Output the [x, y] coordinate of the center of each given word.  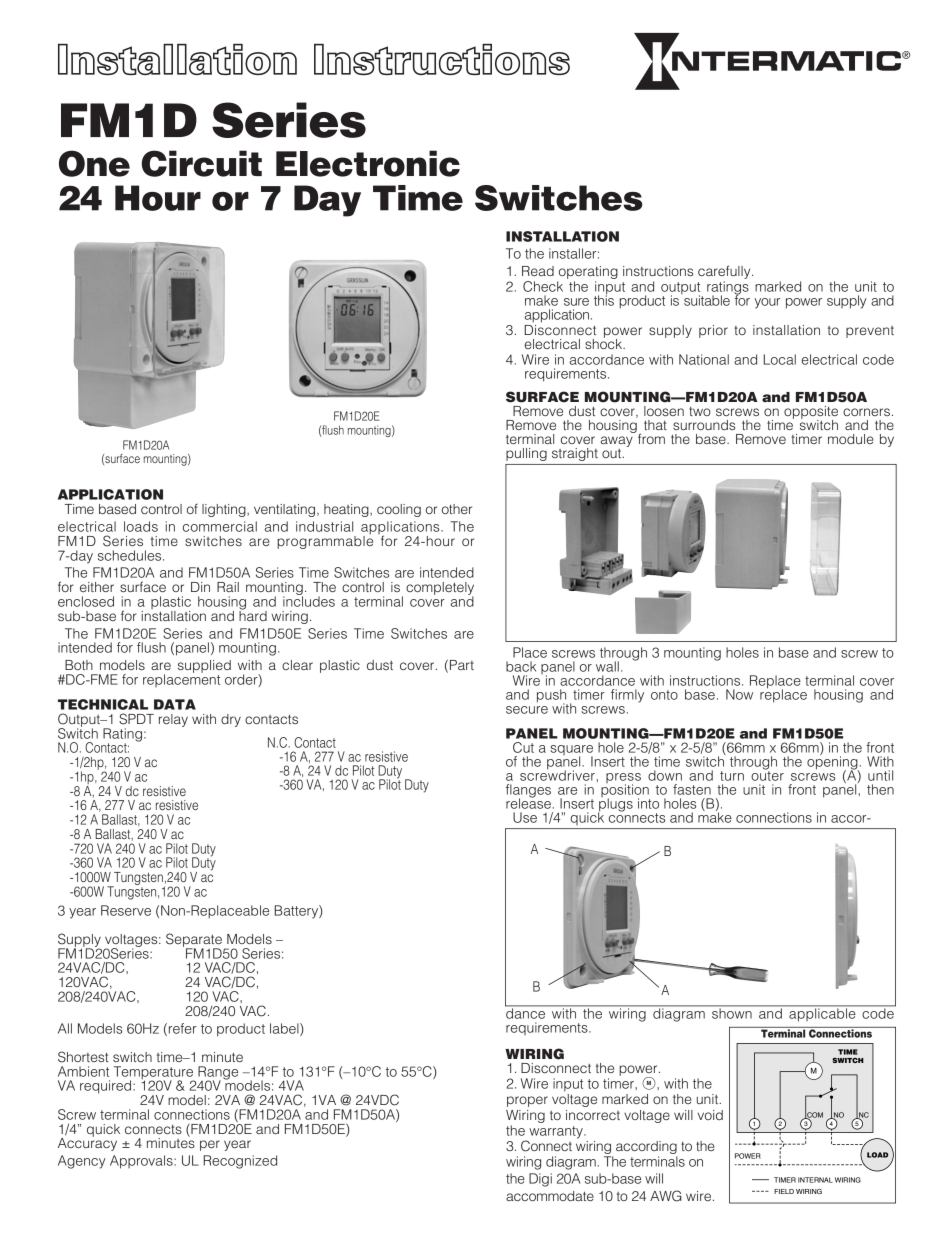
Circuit [202, 163]
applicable [822, 1014]
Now [739, 694]
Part [462, 665]
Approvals [142, 1162]
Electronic [368, 163]
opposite [811, 413]
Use [525, 817]
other [457, 509]
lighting [225, 510]
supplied [204, 666]
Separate [194, 941]
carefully [725, 272]
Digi [540, 1180]
